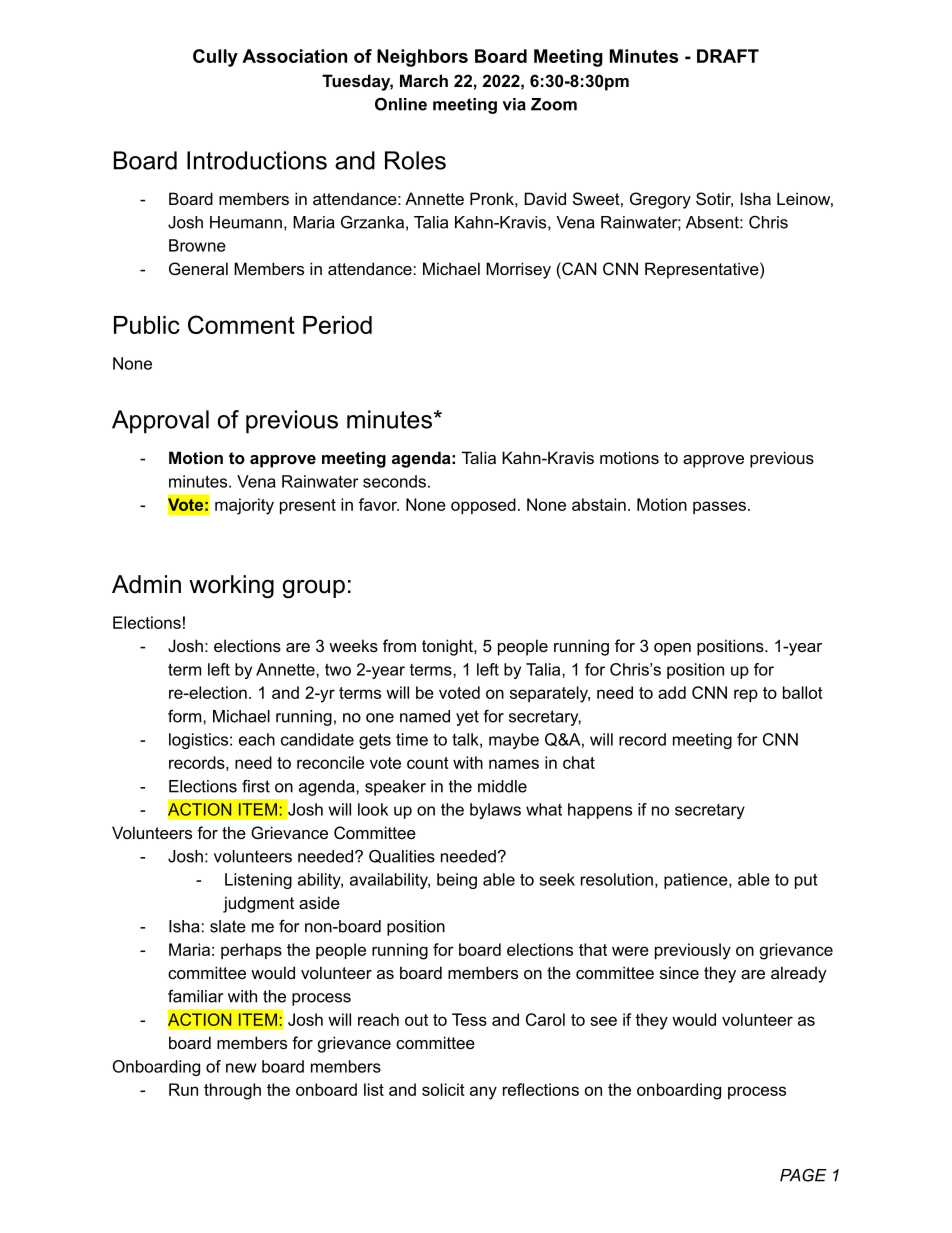 The width and height of the document is (952, 1233). What do you see at coordinates (483, 1093) in the document?
I see `any` at bounding box center [483, 1093].
